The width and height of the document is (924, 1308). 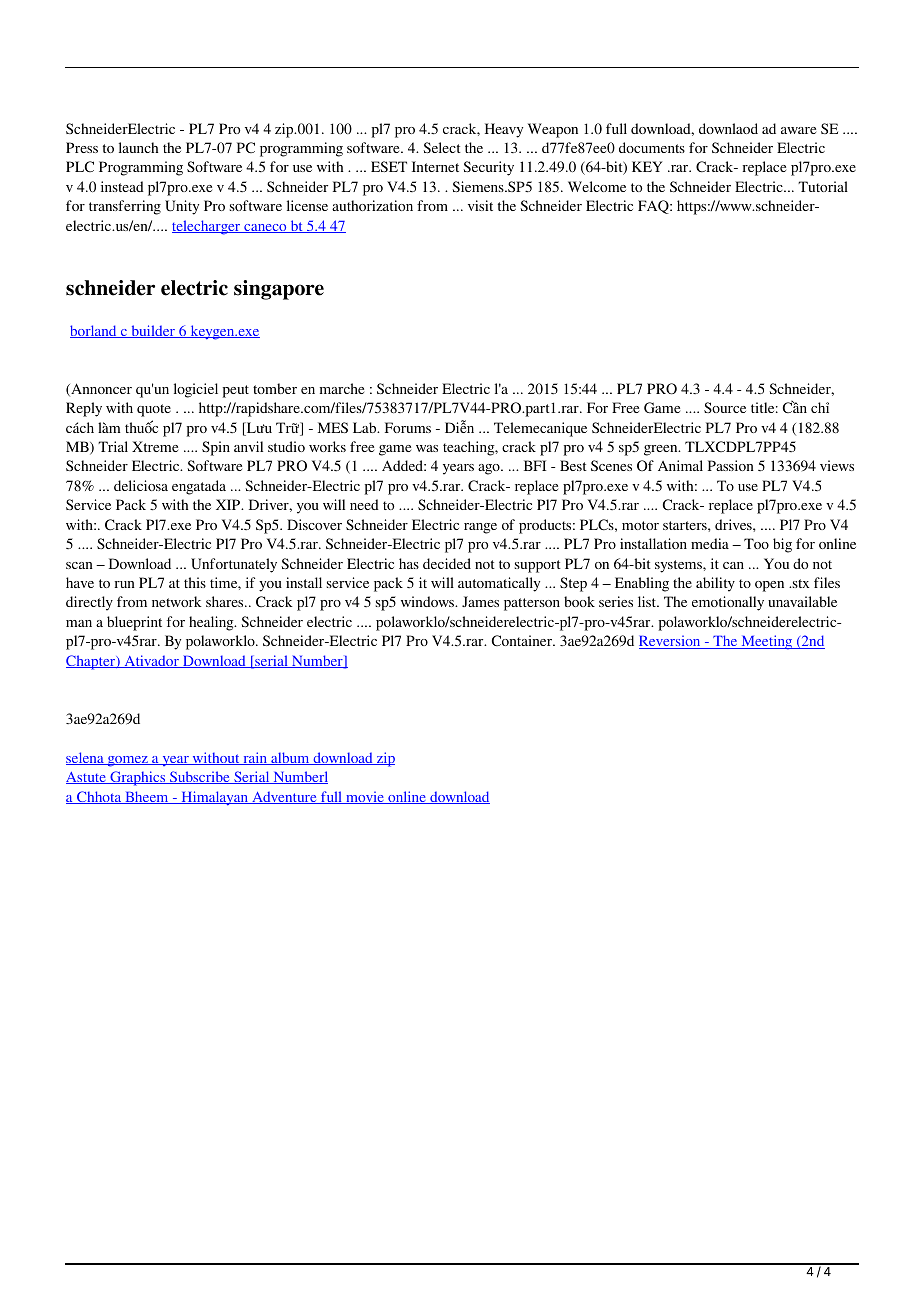 What do you see at coordinates (138, 147) in the document?
I see `launch` at bounding box center [138, 147].
